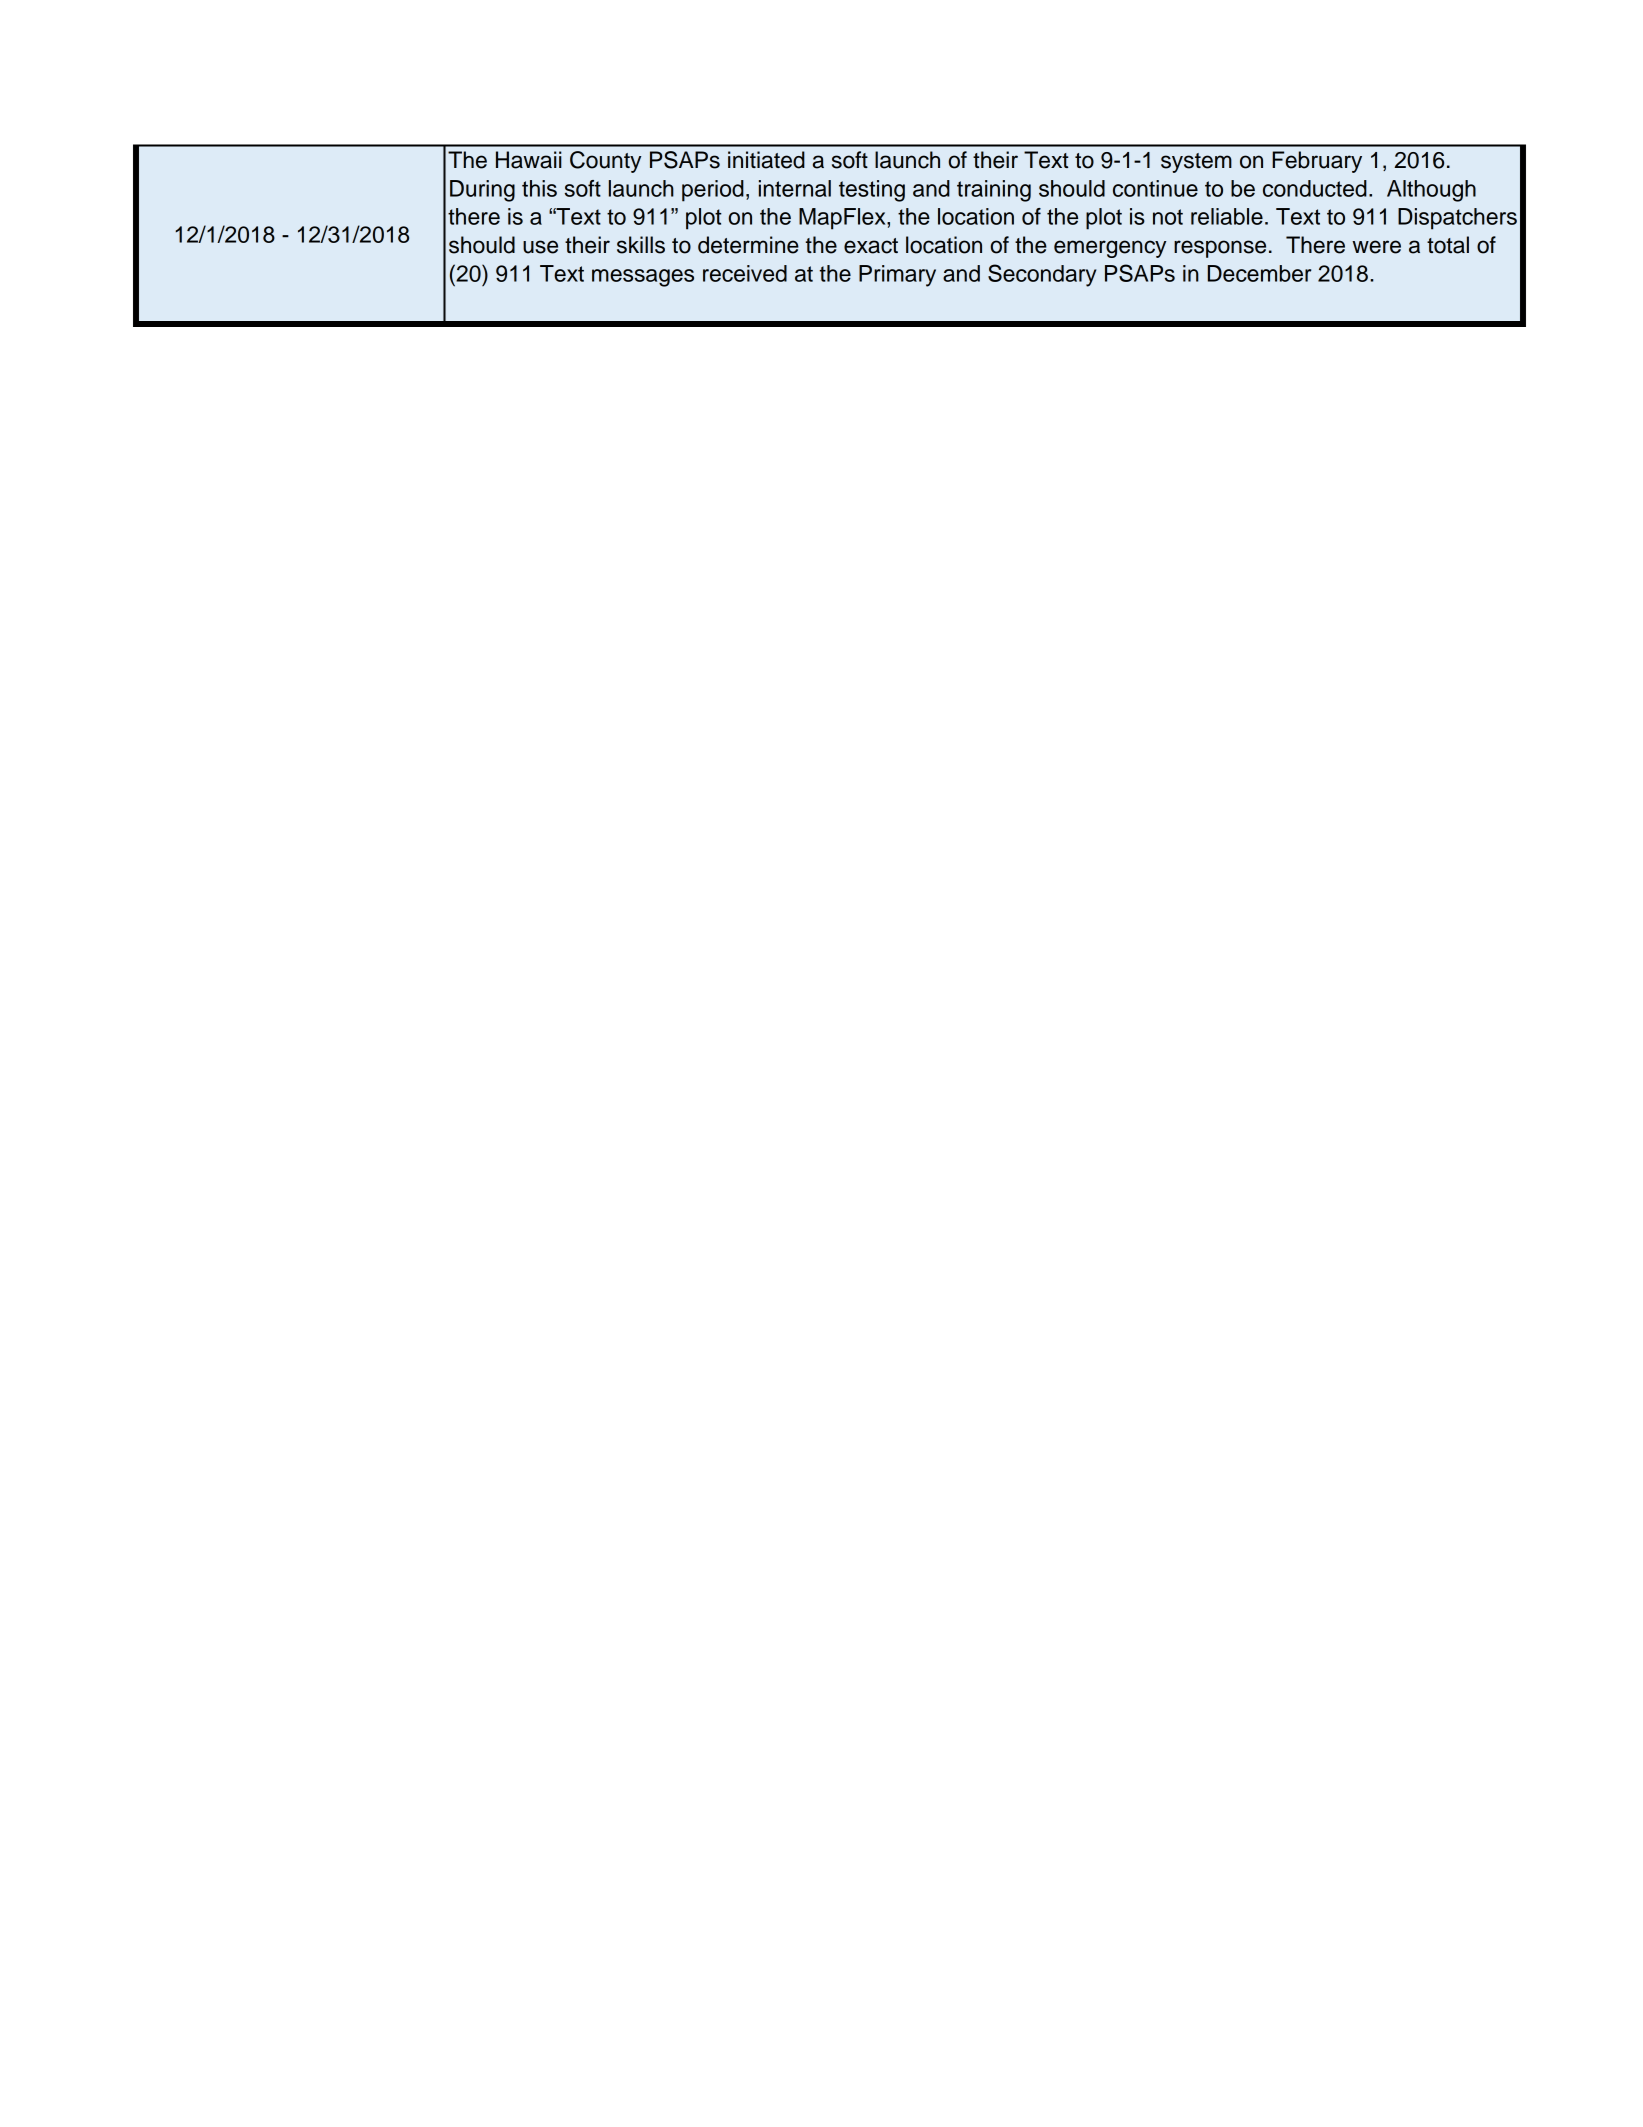 The height and width of the screenshot is (2127, 1643). What do you see at coordinates (539, 188) in the screenshot?
I see `this` at bounding box center [539, 188].
